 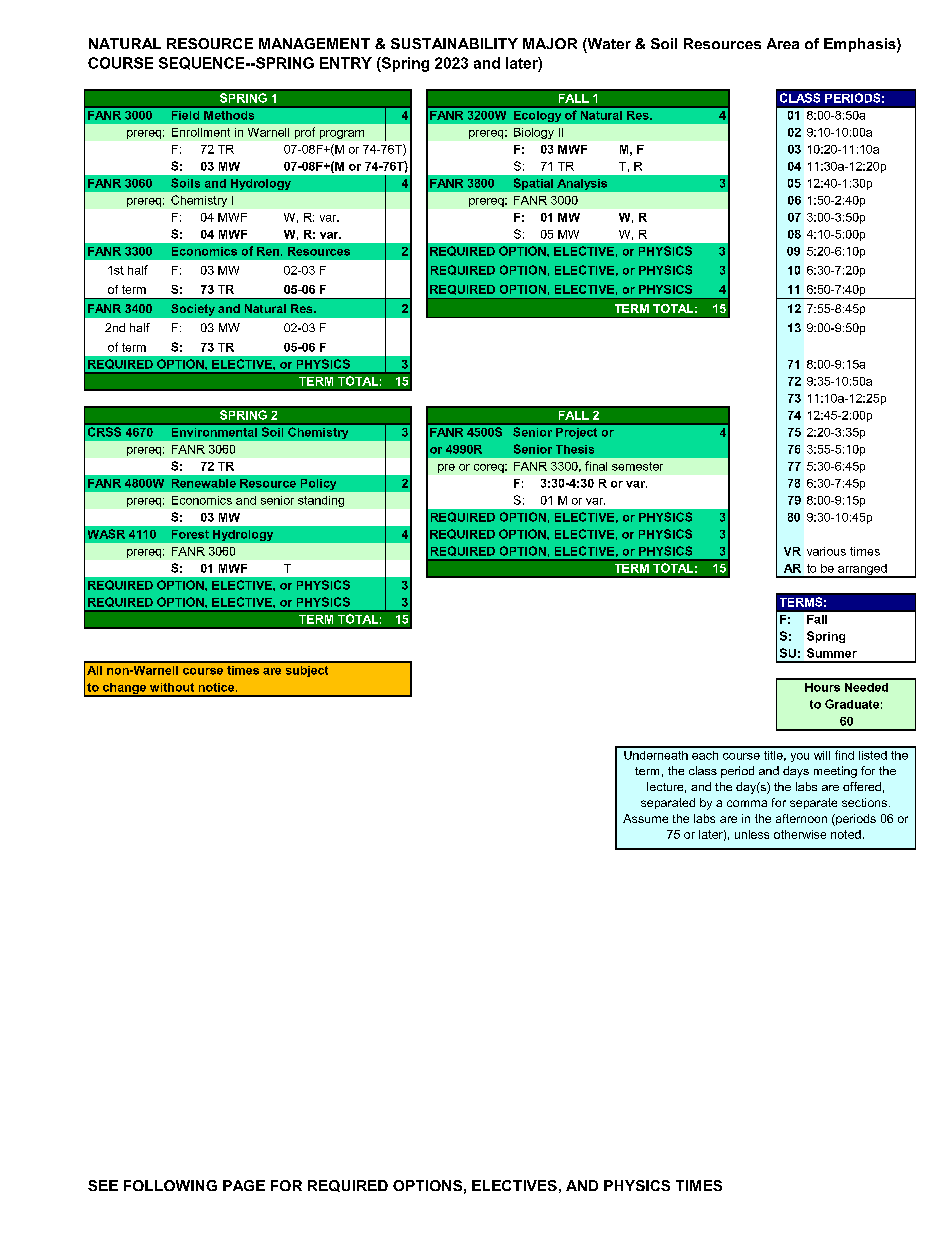 What do you see at coordinates (170, 1185) in the page?
I see `FOLLOWING` at bounding box center [170, 1185].
